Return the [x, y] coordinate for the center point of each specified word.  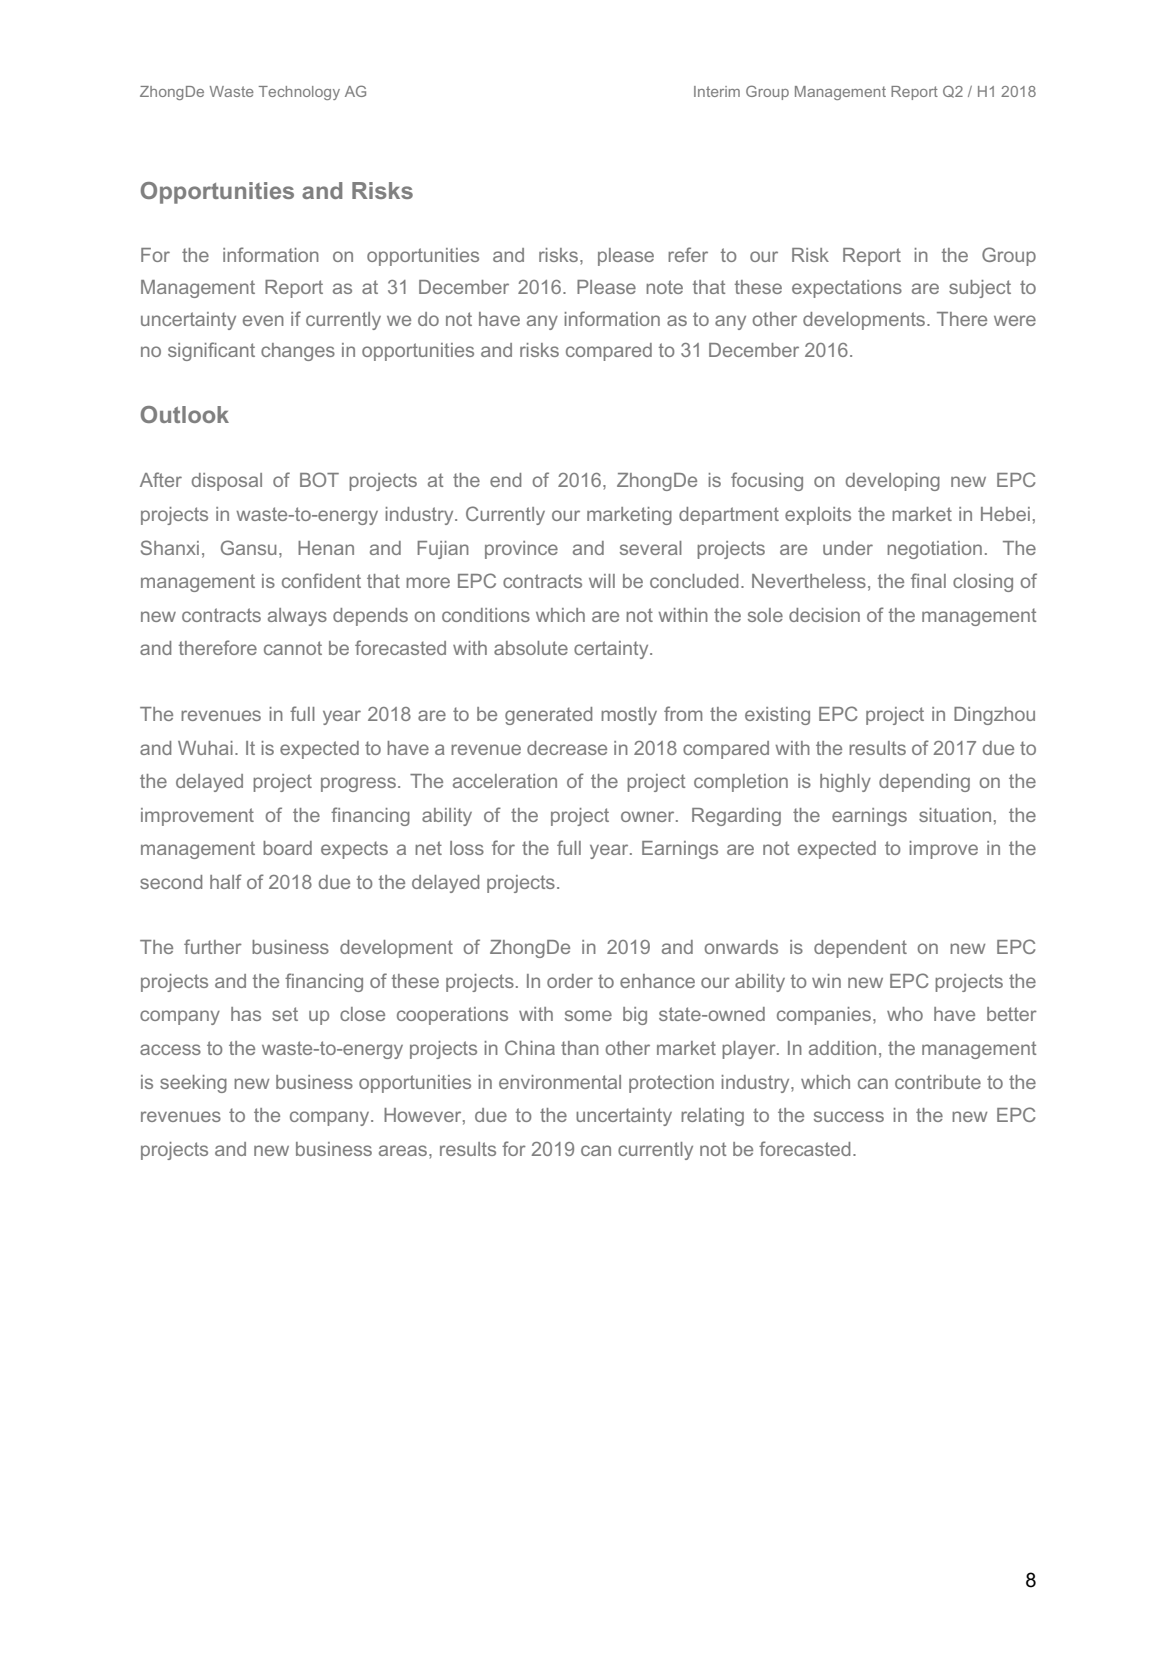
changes [298, 352]
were [1015, 320]
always [297, 617]
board [287, 848]
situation [955, 815]
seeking [193, 1084]
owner [649, 816]
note [664, 287]
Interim [717, 91]
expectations [847, 289]
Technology [299, 93]
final [928, 580]
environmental [560, 1082]
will [602, 581]
